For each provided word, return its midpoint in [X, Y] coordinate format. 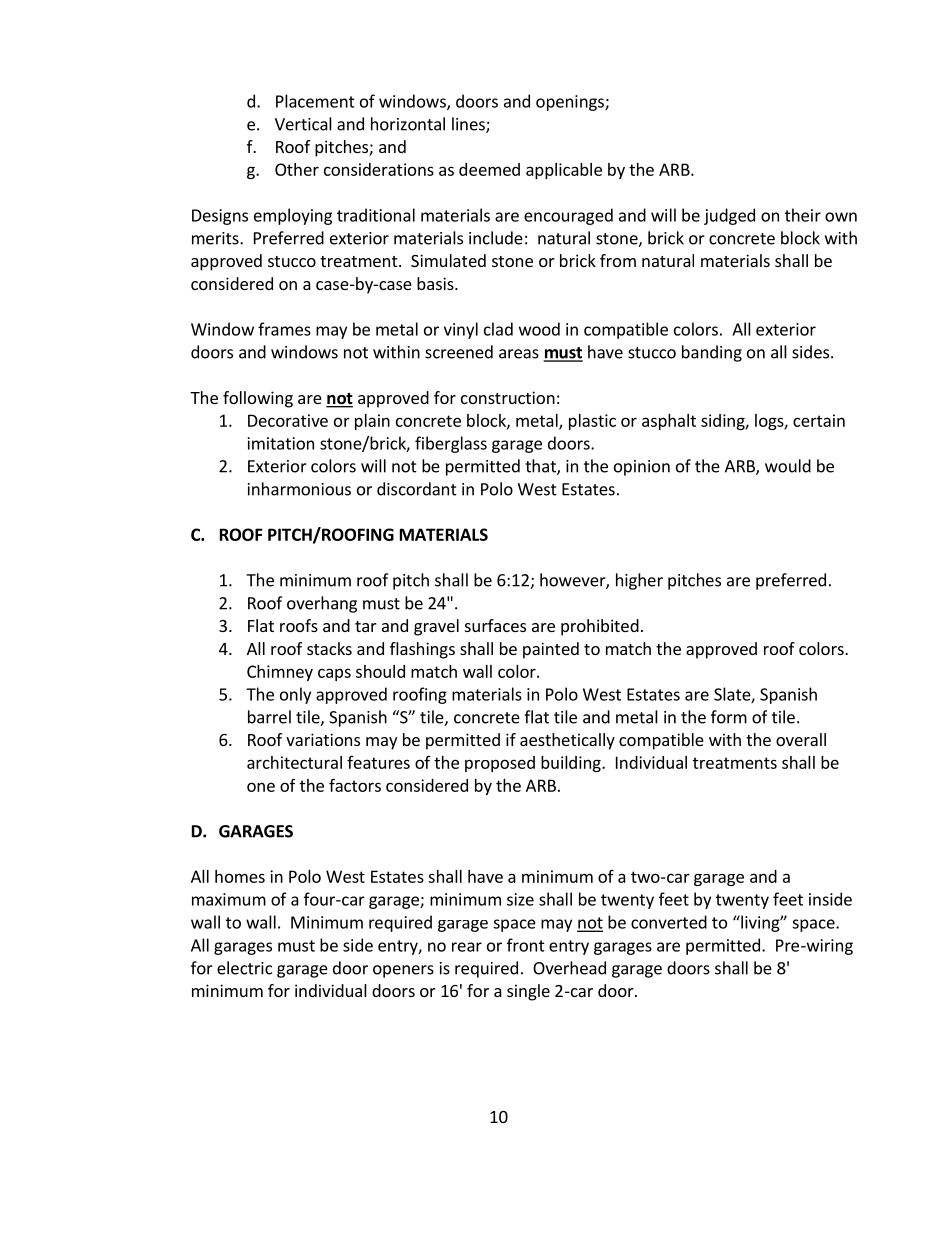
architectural [294, 762]
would [788, 466]
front [526, 945]
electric [244, 968]
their [803, 215]
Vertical [303, 124]
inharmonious [299, 489]
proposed [500, 764]
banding [712, 353]
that [541, 467]
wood [539, 329]
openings [571, 103]
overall [801, 739]
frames [284, 329]
